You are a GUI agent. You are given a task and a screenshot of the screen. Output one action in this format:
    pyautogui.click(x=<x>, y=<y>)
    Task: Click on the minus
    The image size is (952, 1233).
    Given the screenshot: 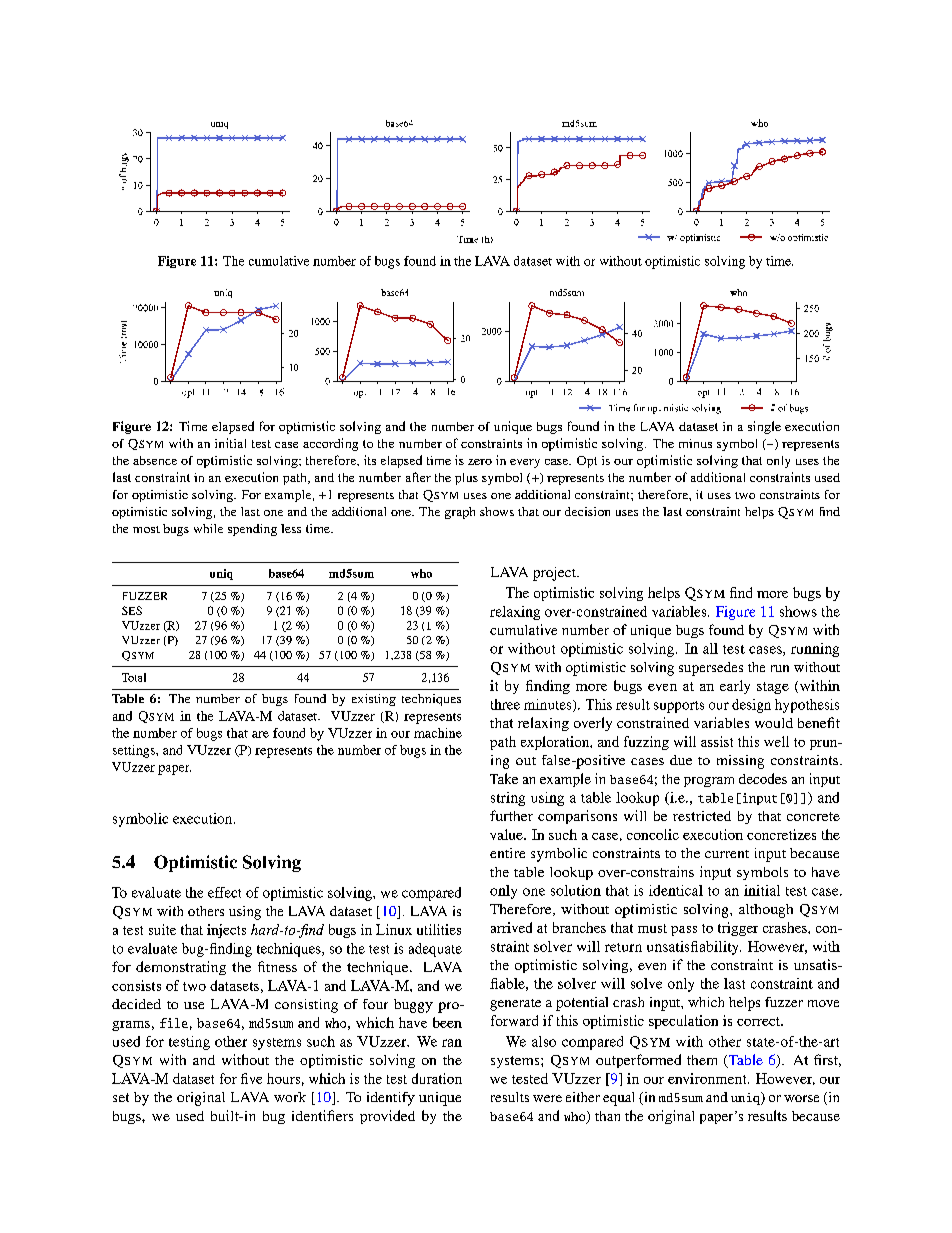 What is the action you would take?
    pyautogui.click(x=695, y=443)
